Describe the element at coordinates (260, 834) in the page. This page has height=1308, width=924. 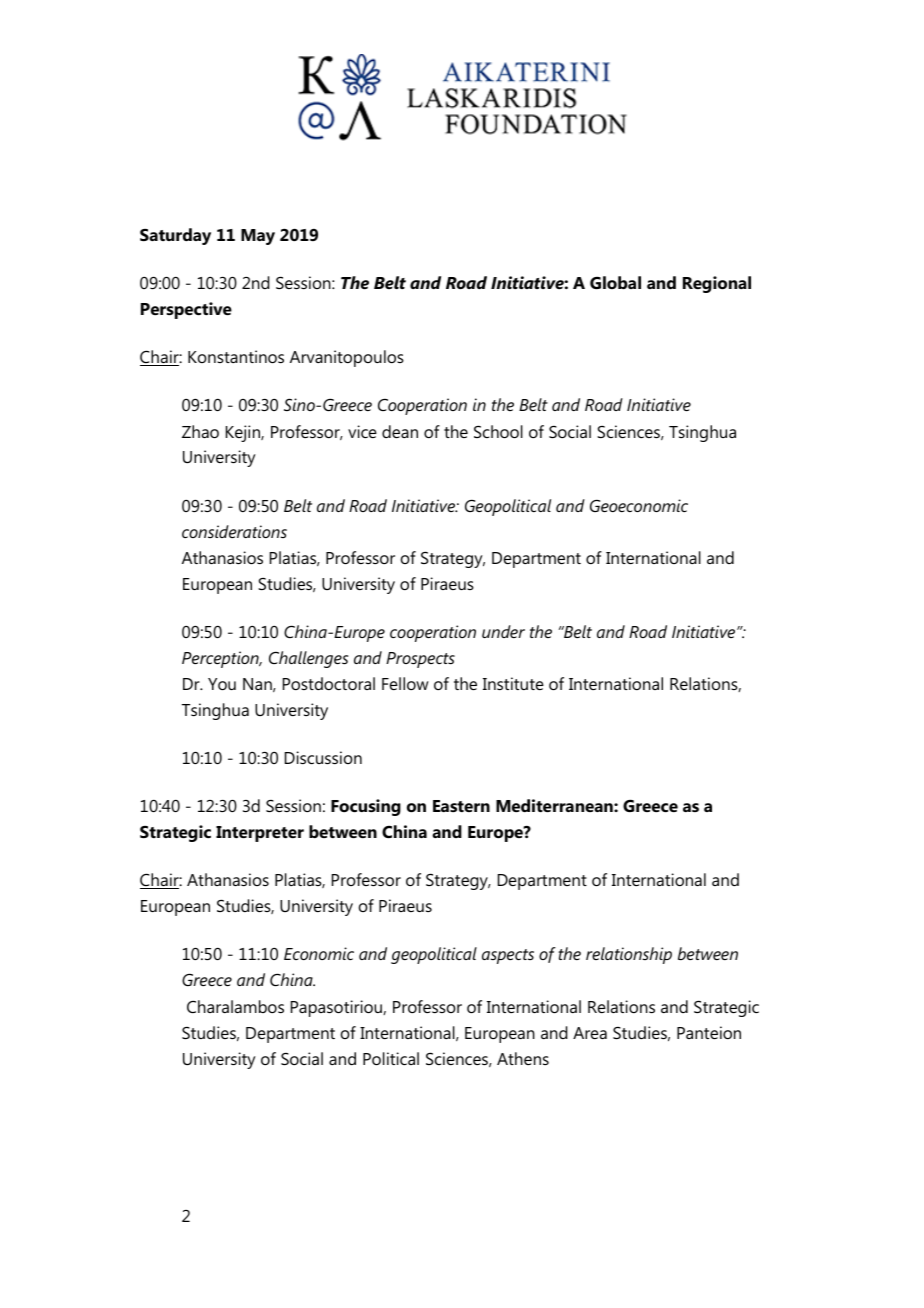
I see `Interpreter` at that location.
